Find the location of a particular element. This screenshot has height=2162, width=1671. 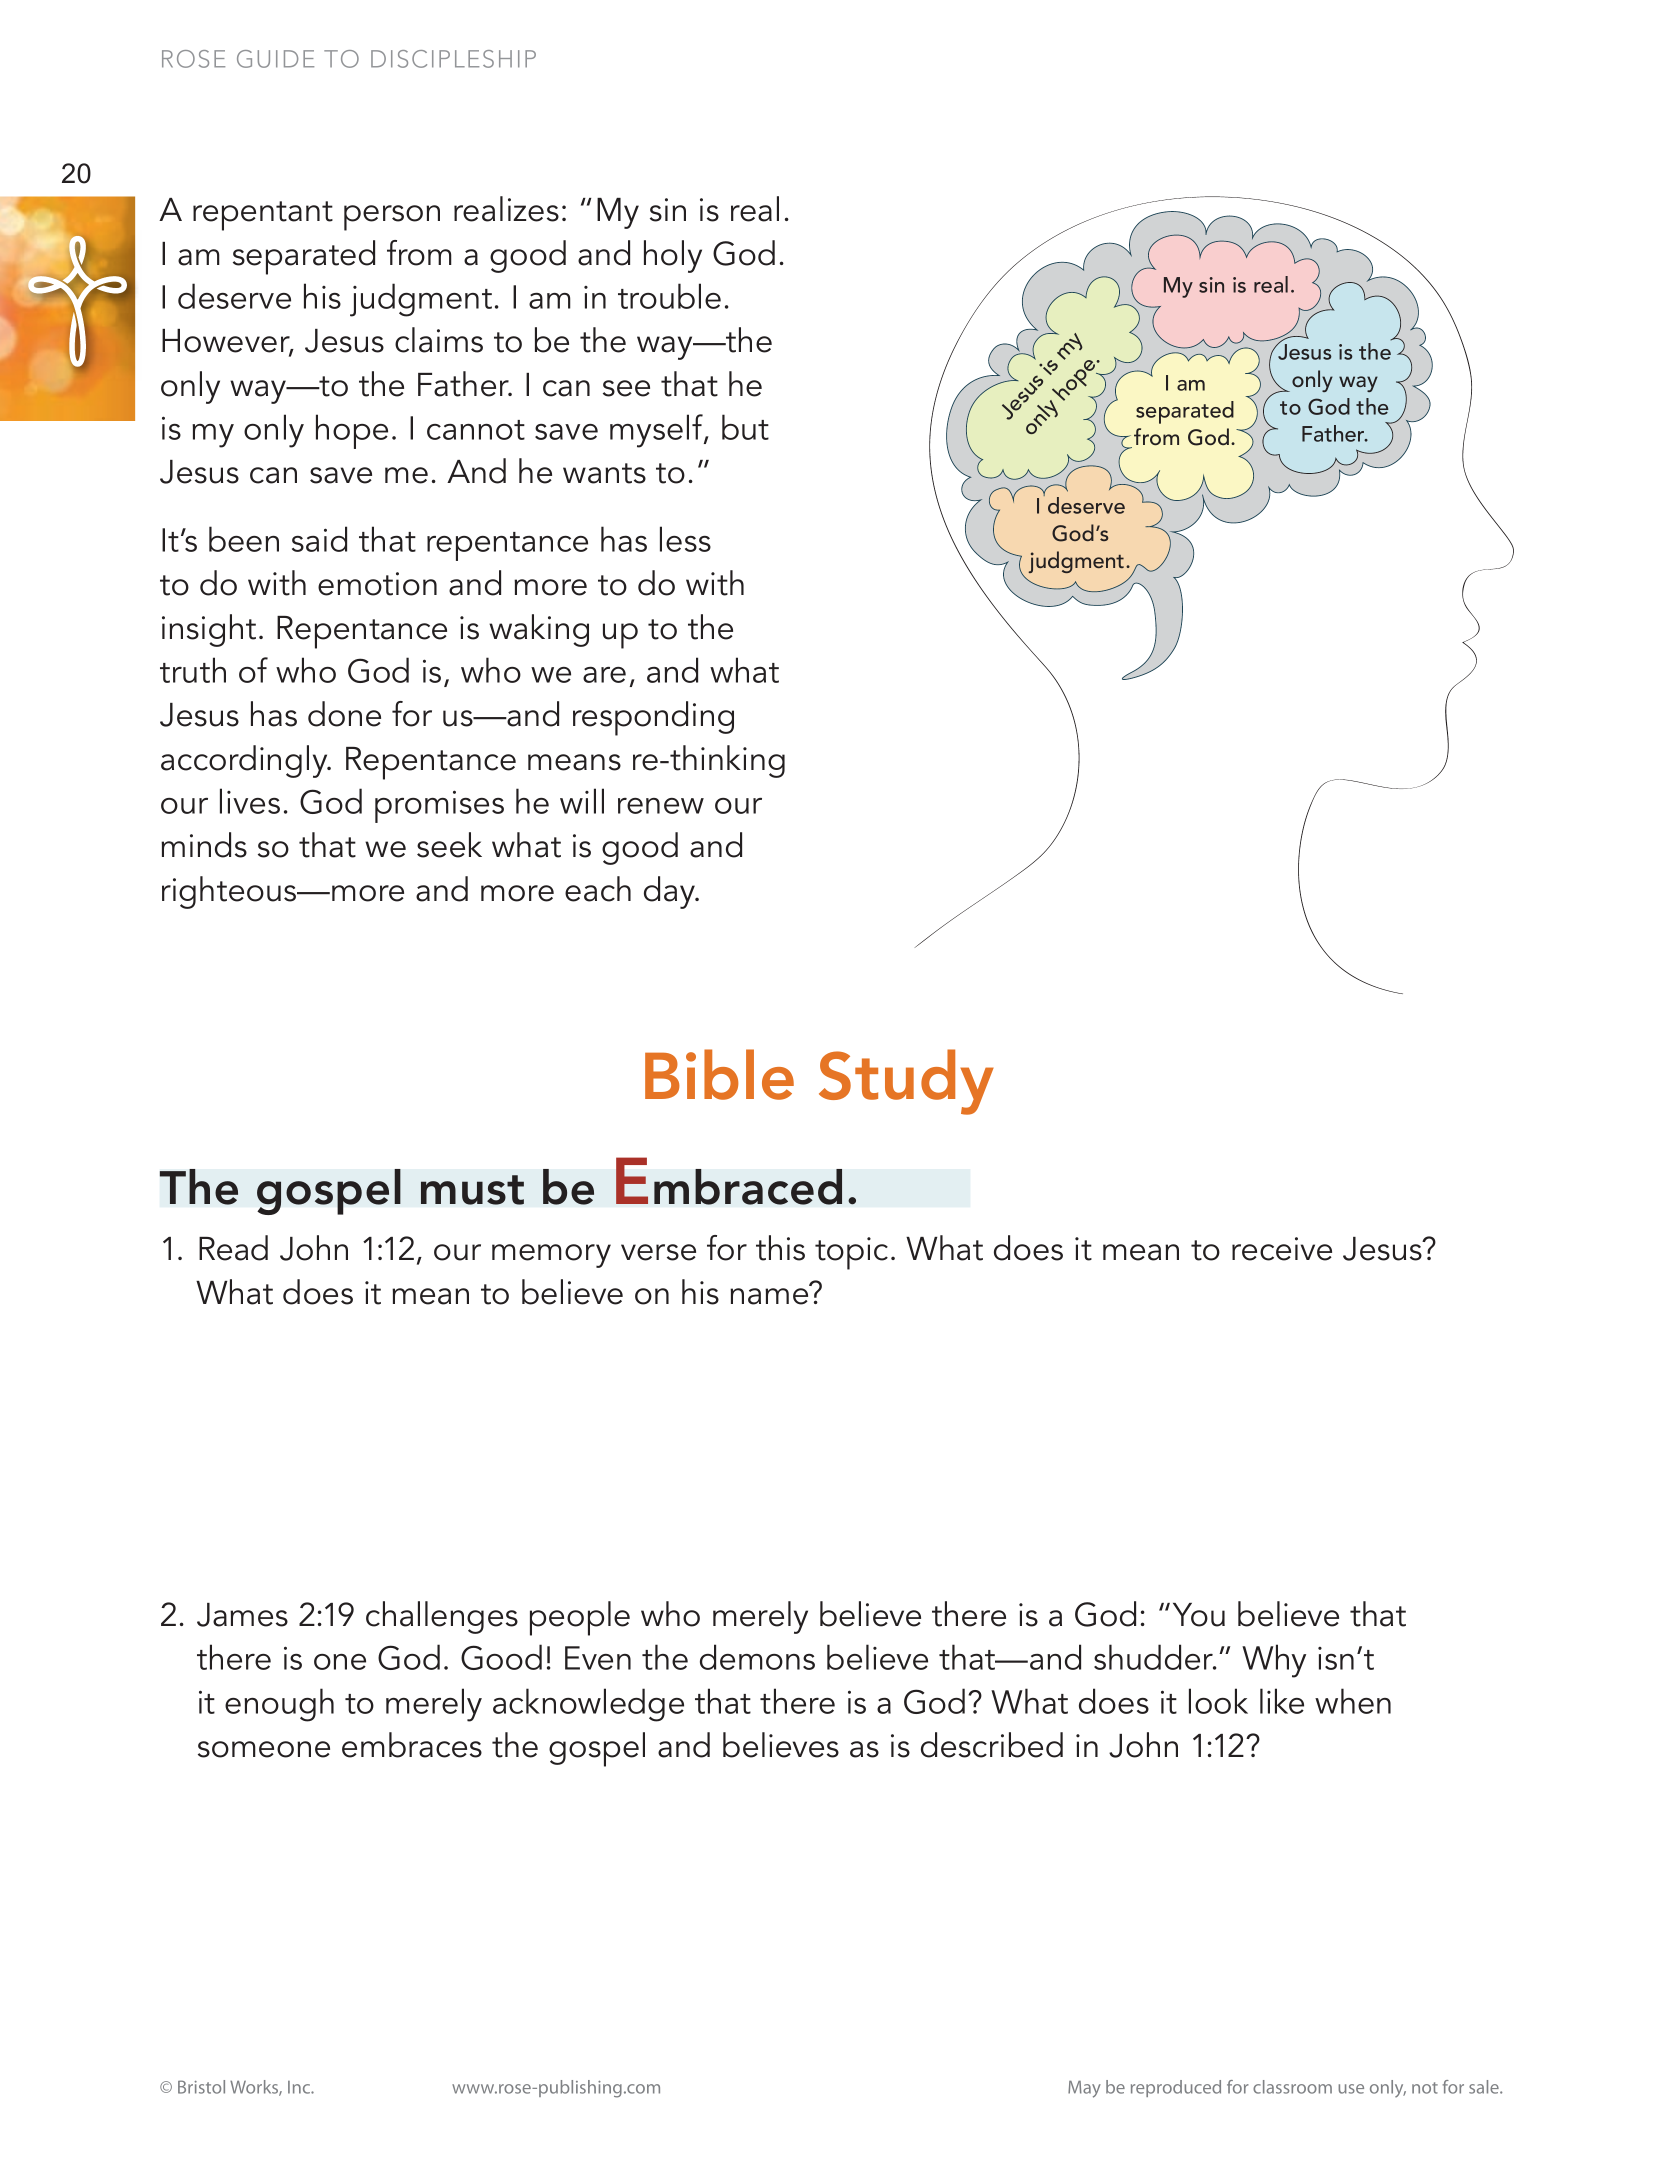

Study is located at coordinates (906, 1082).
